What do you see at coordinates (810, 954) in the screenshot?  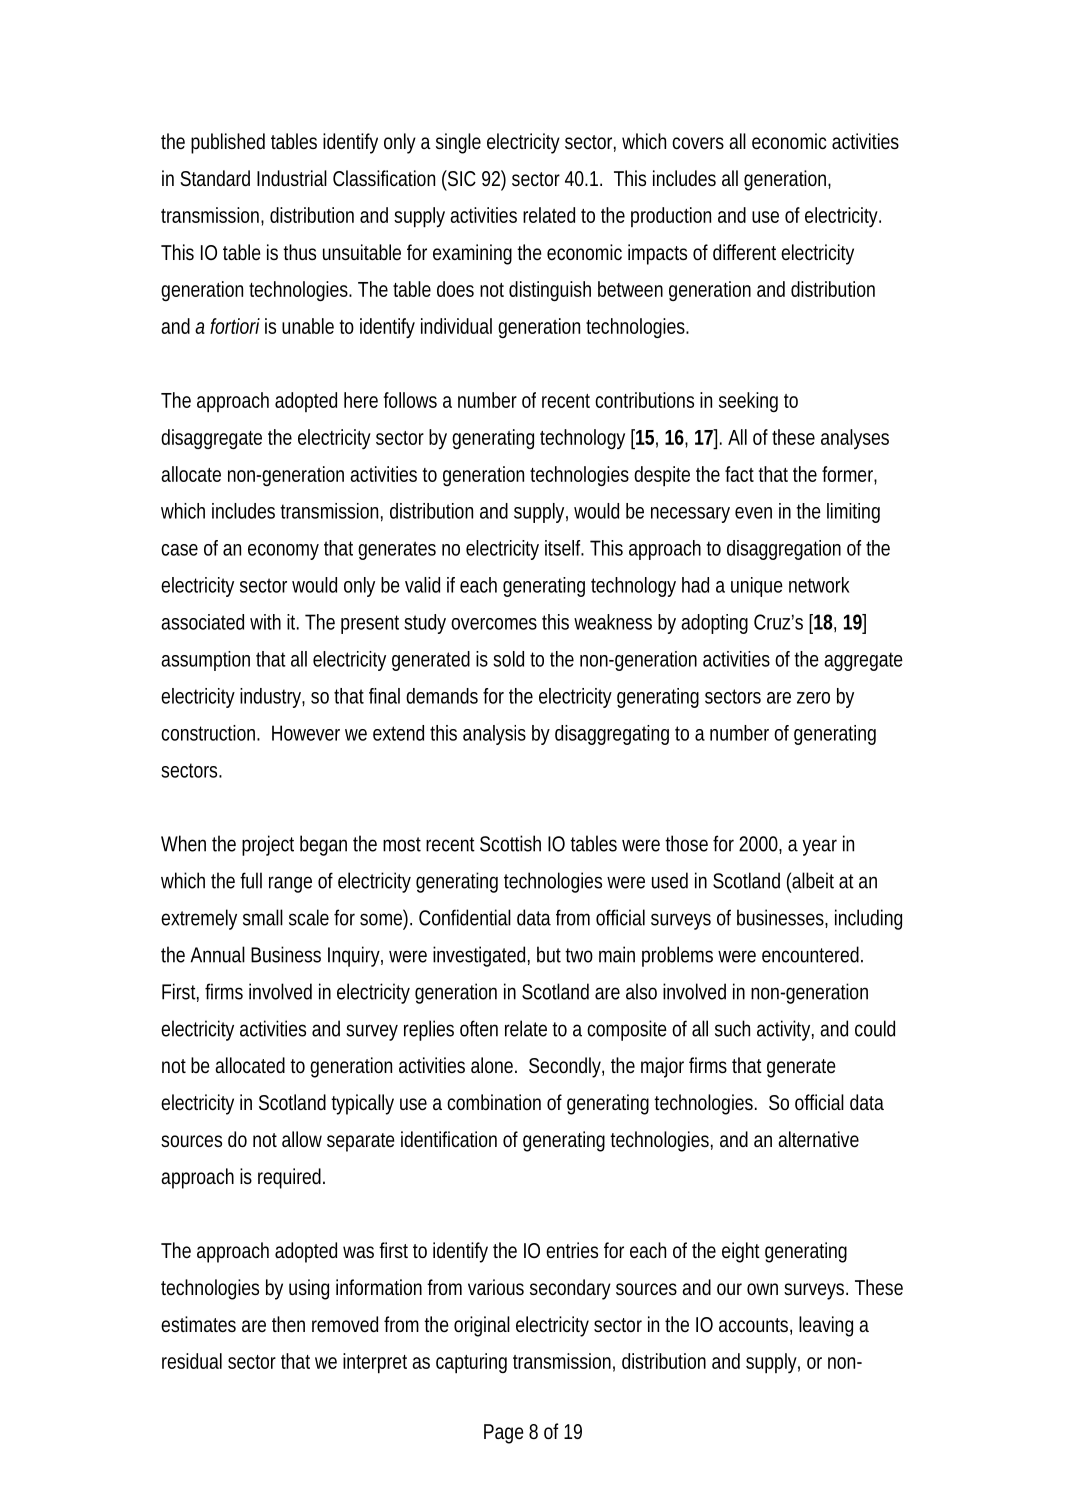 I see `encountered` at bounding box center [810, 954].
